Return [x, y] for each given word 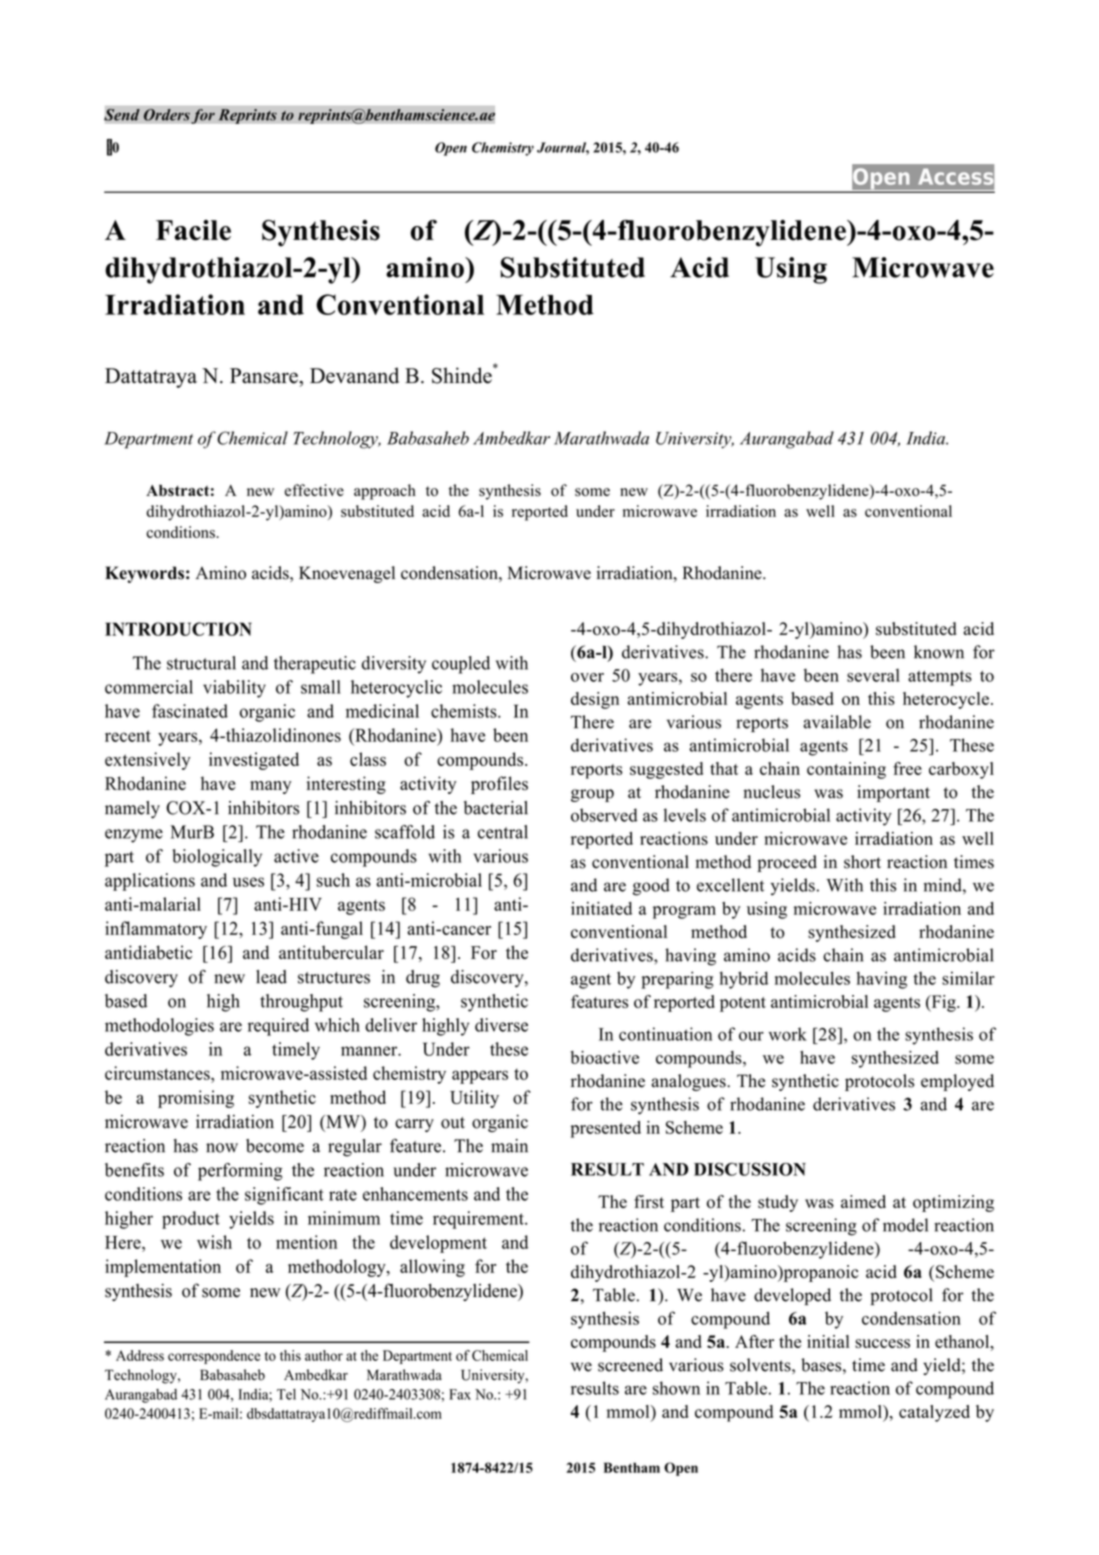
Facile [193, 230]
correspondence [214, 1357]
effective [314, 490]
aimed [863, 1201]
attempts [940, 678]
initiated [601, 908]
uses [248, 882]
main [509, 1146]
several [873, 675]
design [595, 700]
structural [201, 663]
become [275, 1146]
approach [385, 492]
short [862, 862]
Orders [166, 114]
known [939, 652]
